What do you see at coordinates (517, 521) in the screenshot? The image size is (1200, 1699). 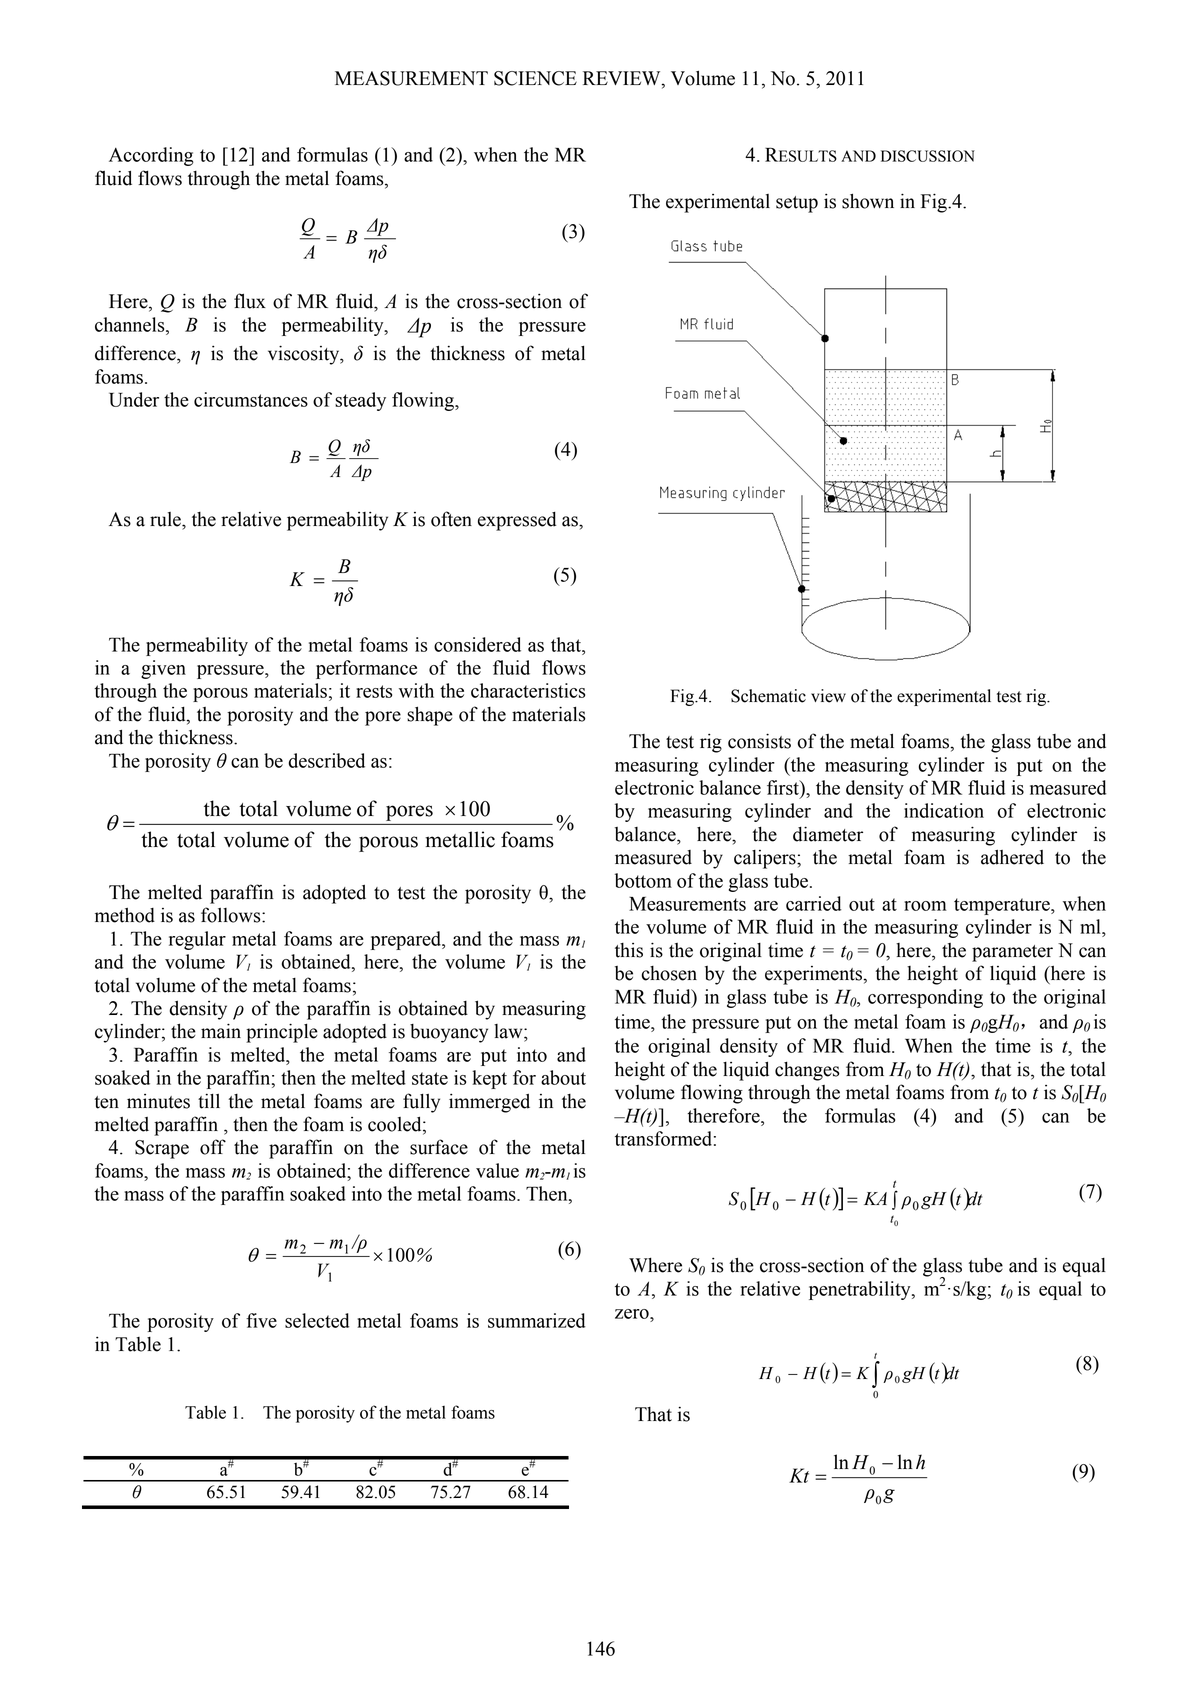 I see `expressed` at bounding box center [517, 521].
